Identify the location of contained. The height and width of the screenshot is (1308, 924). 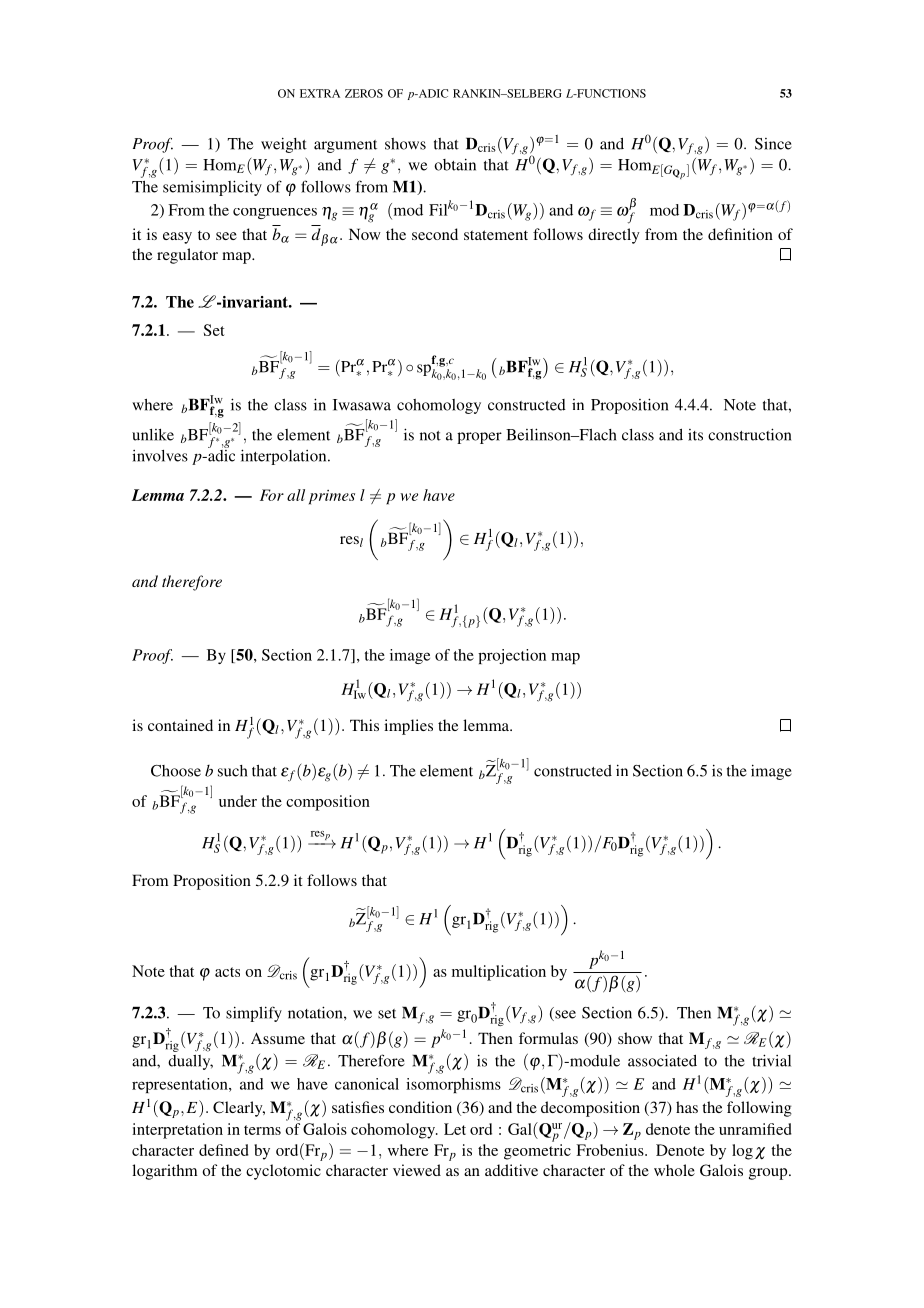
(180, 725).
